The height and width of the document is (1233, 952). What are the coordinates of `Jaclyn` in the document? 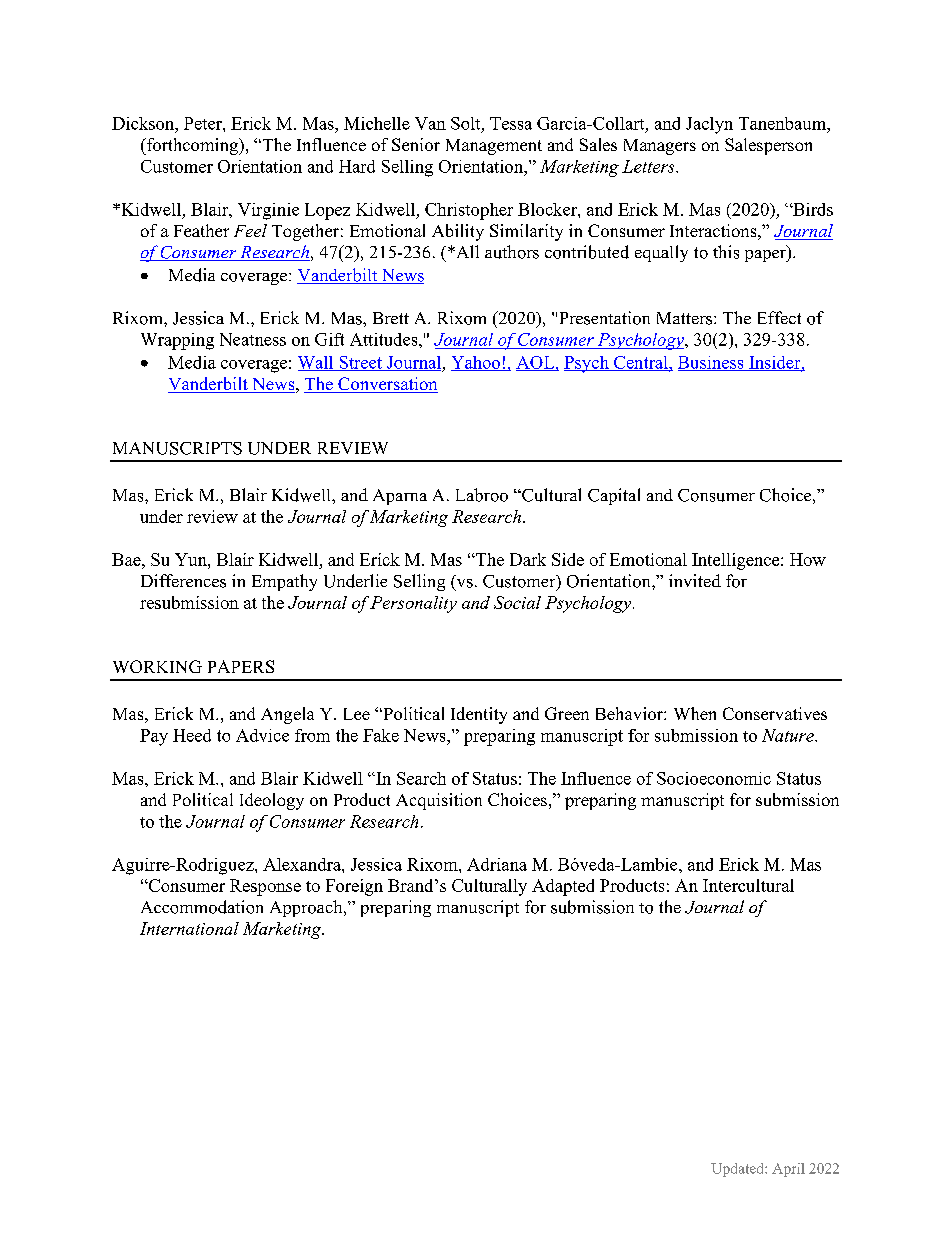 It's located at (709, 125).
